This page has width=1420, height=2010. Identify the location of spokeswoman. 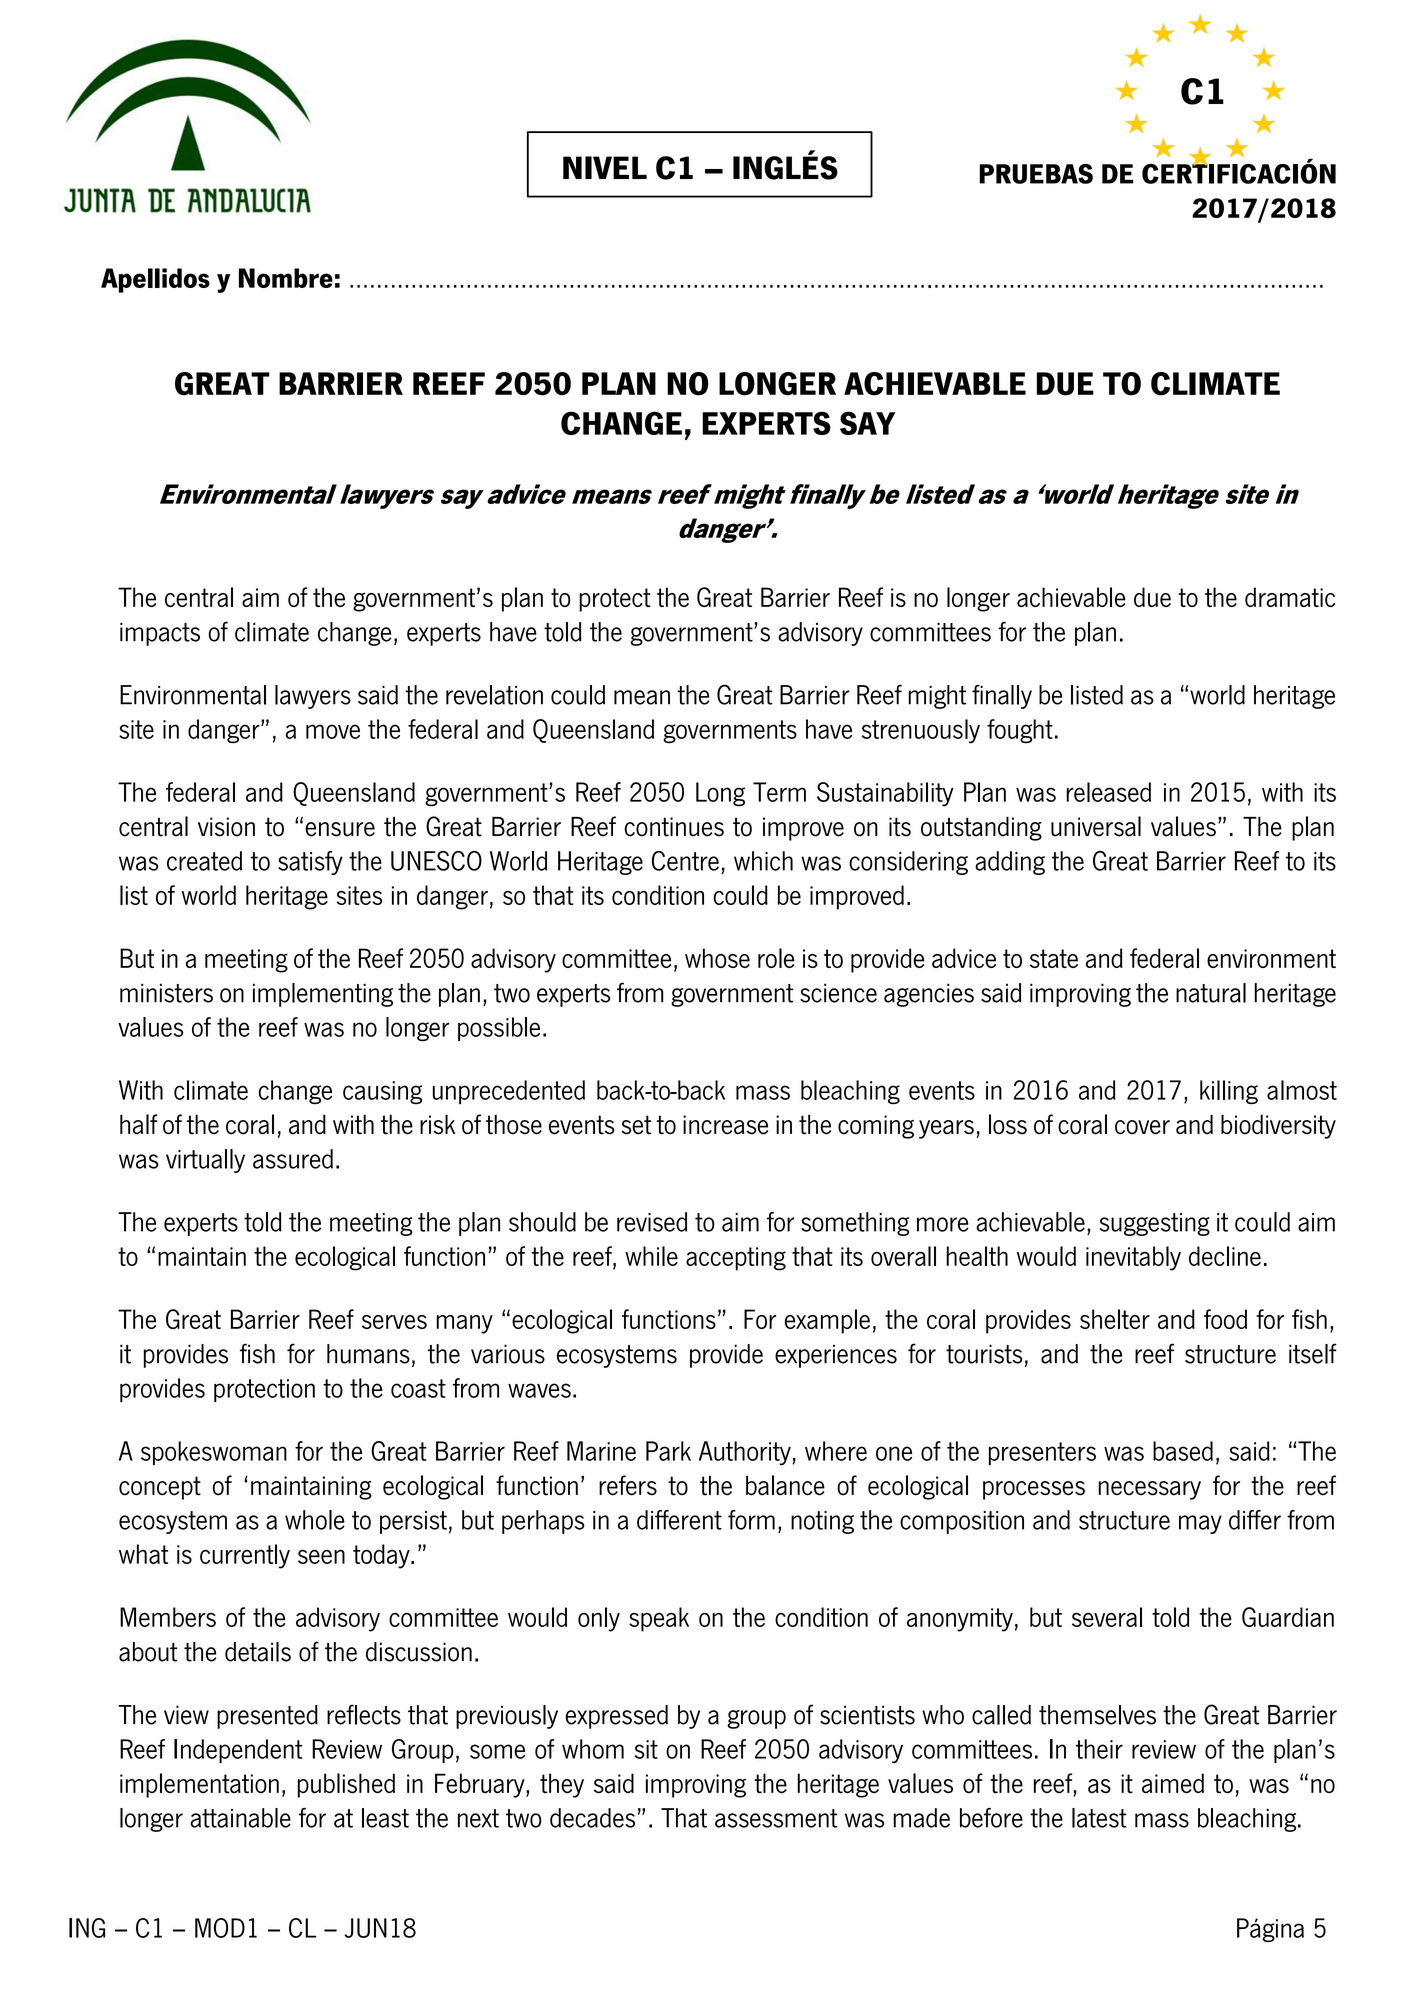
(214, 1453).
